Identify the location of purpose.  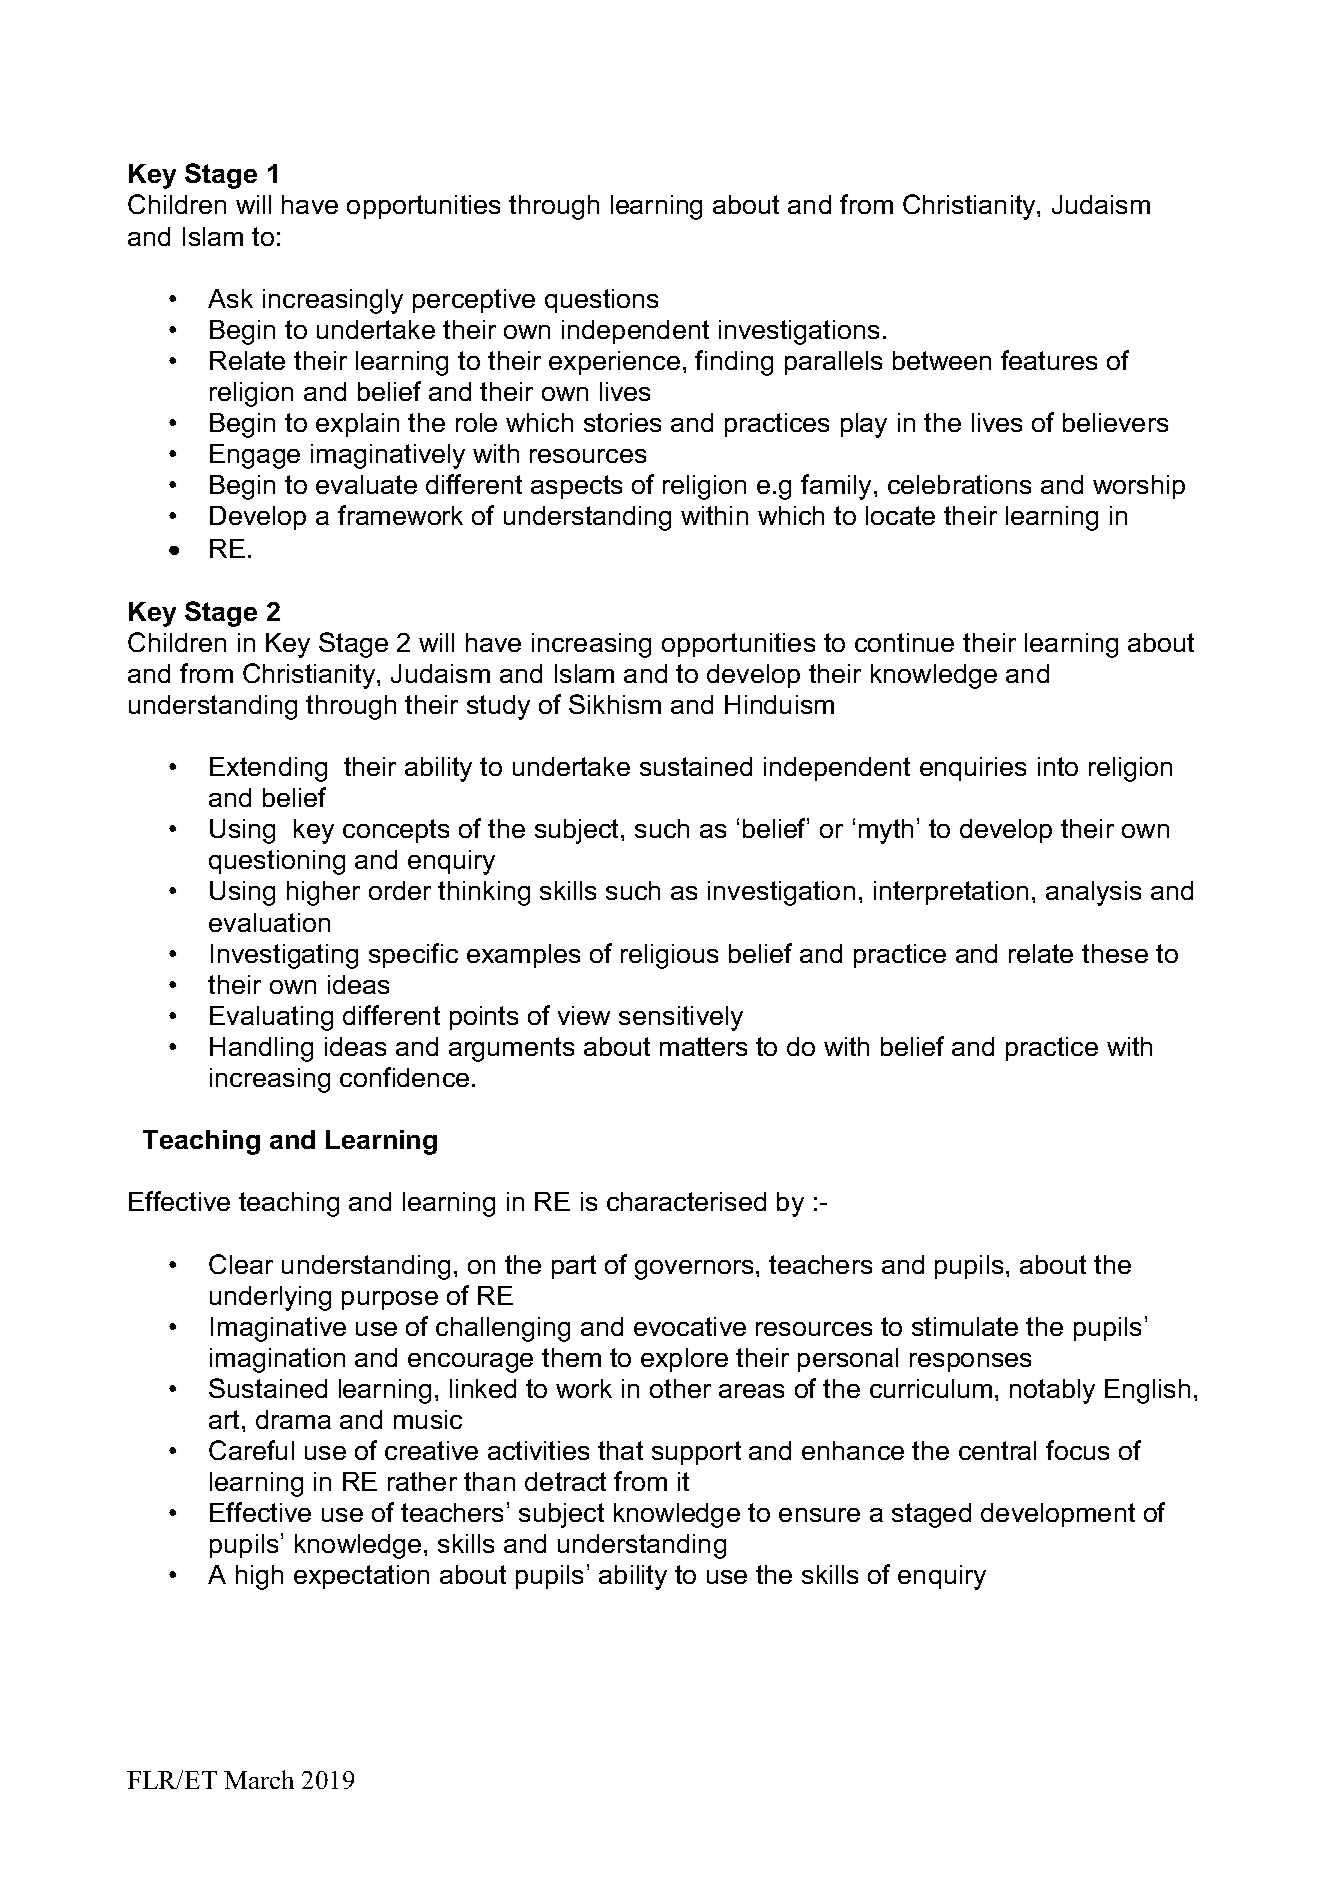
(390, 1300).
